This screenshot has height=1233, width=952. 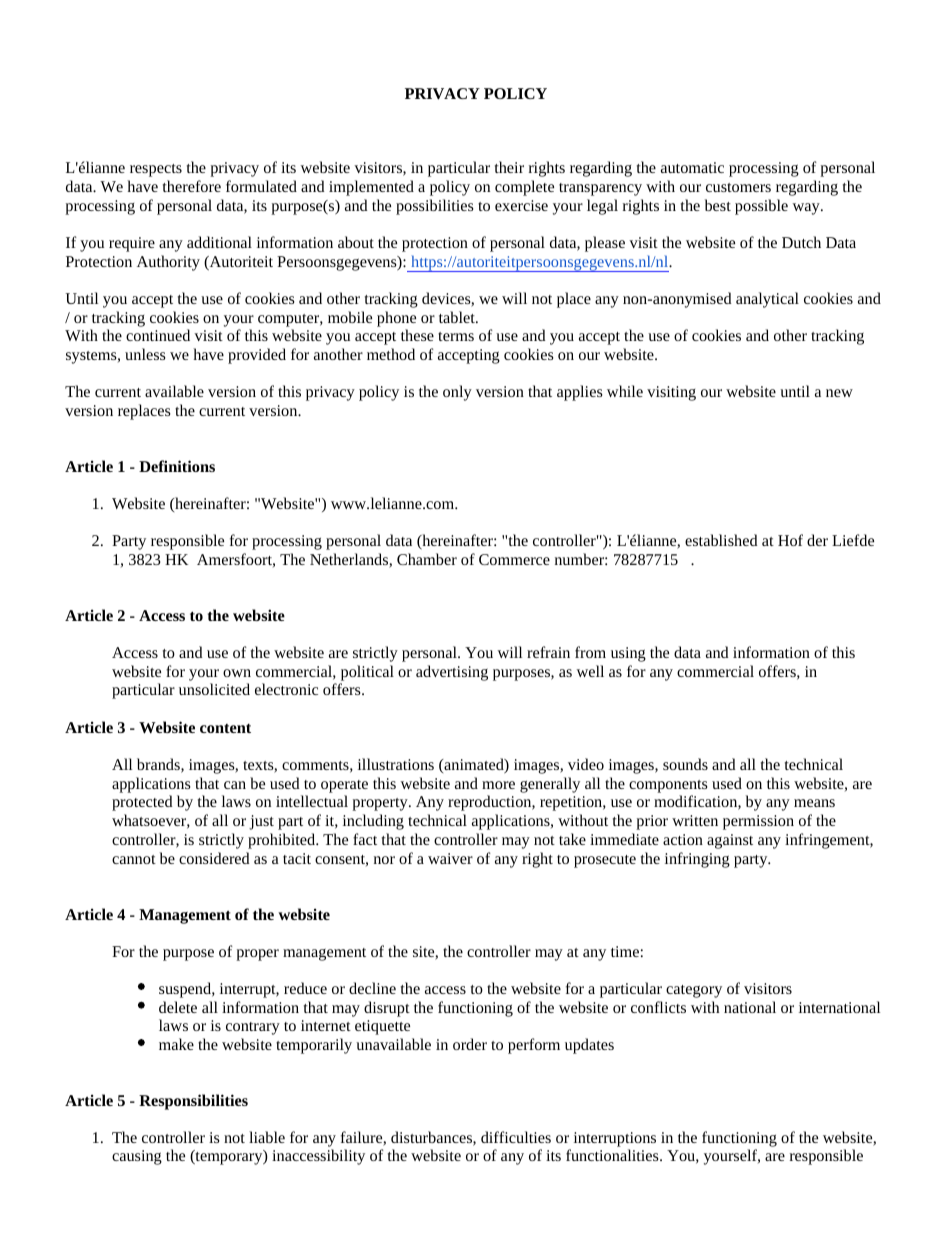 I want to click on Responsibilities, so click(x=193, y=1102).
